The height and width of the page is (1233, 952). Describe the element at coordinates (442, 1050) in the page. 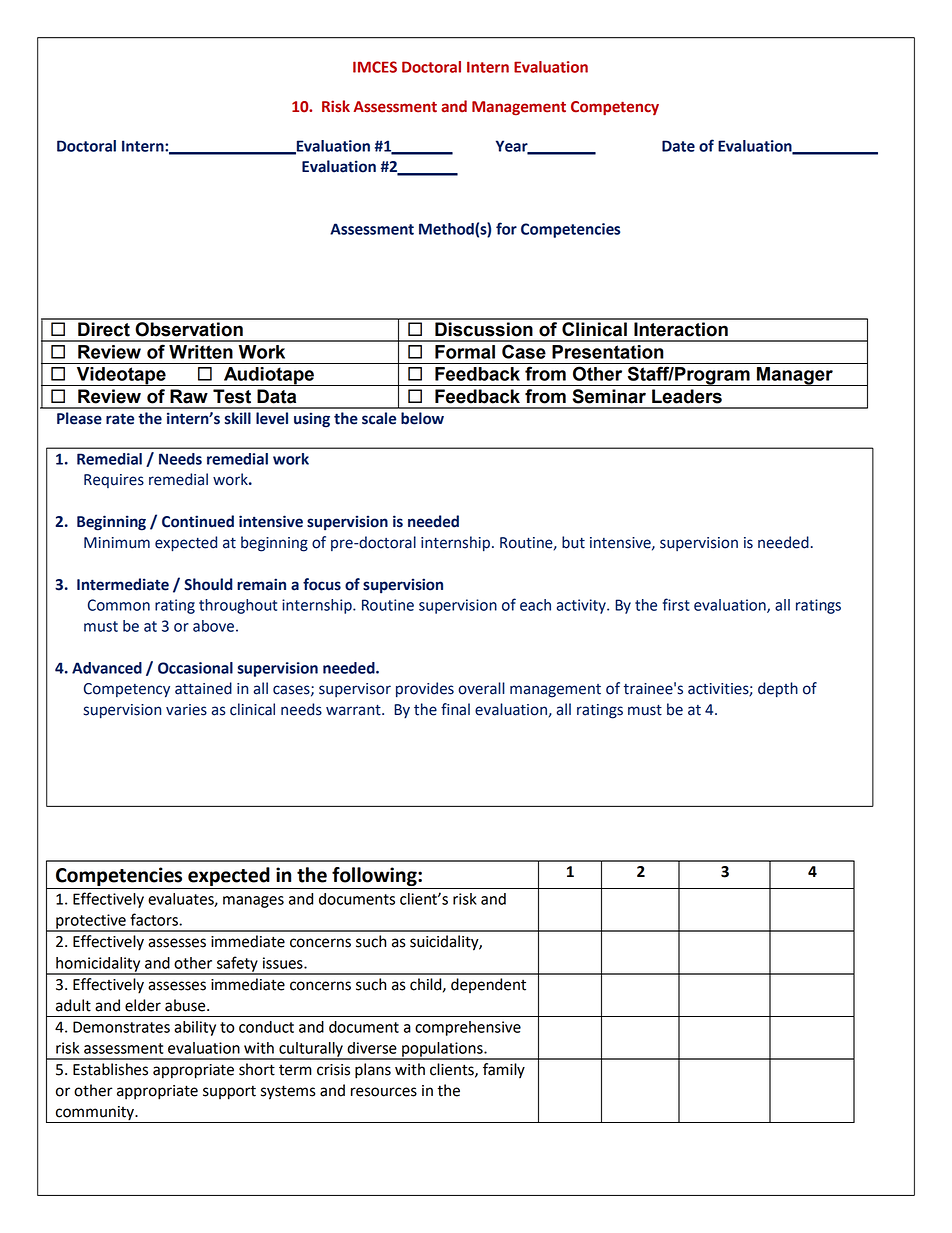

I see `populations` at that location.
